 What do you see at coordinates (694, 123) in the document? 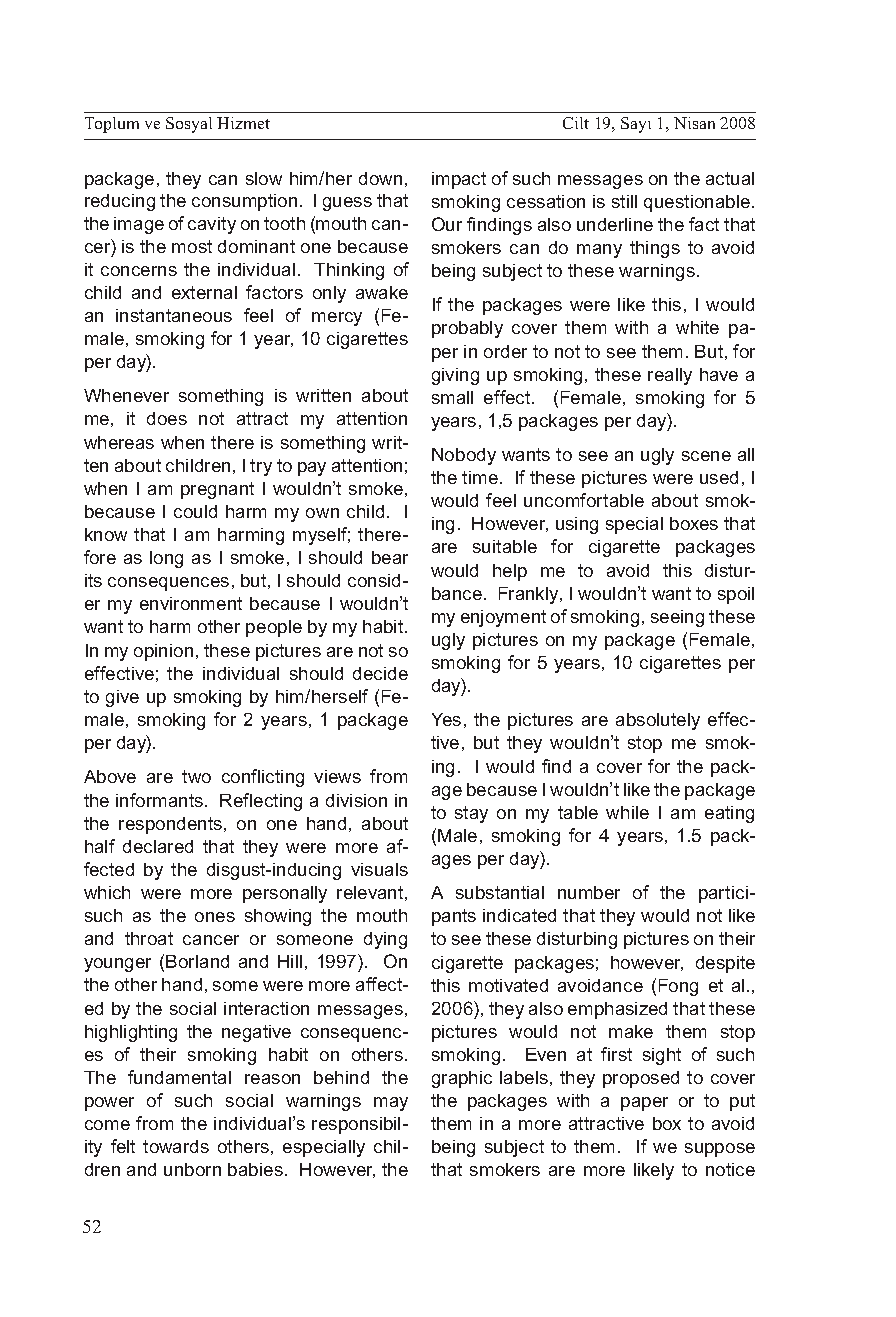
I see `Nisan` at bounding box center [694, 123].
